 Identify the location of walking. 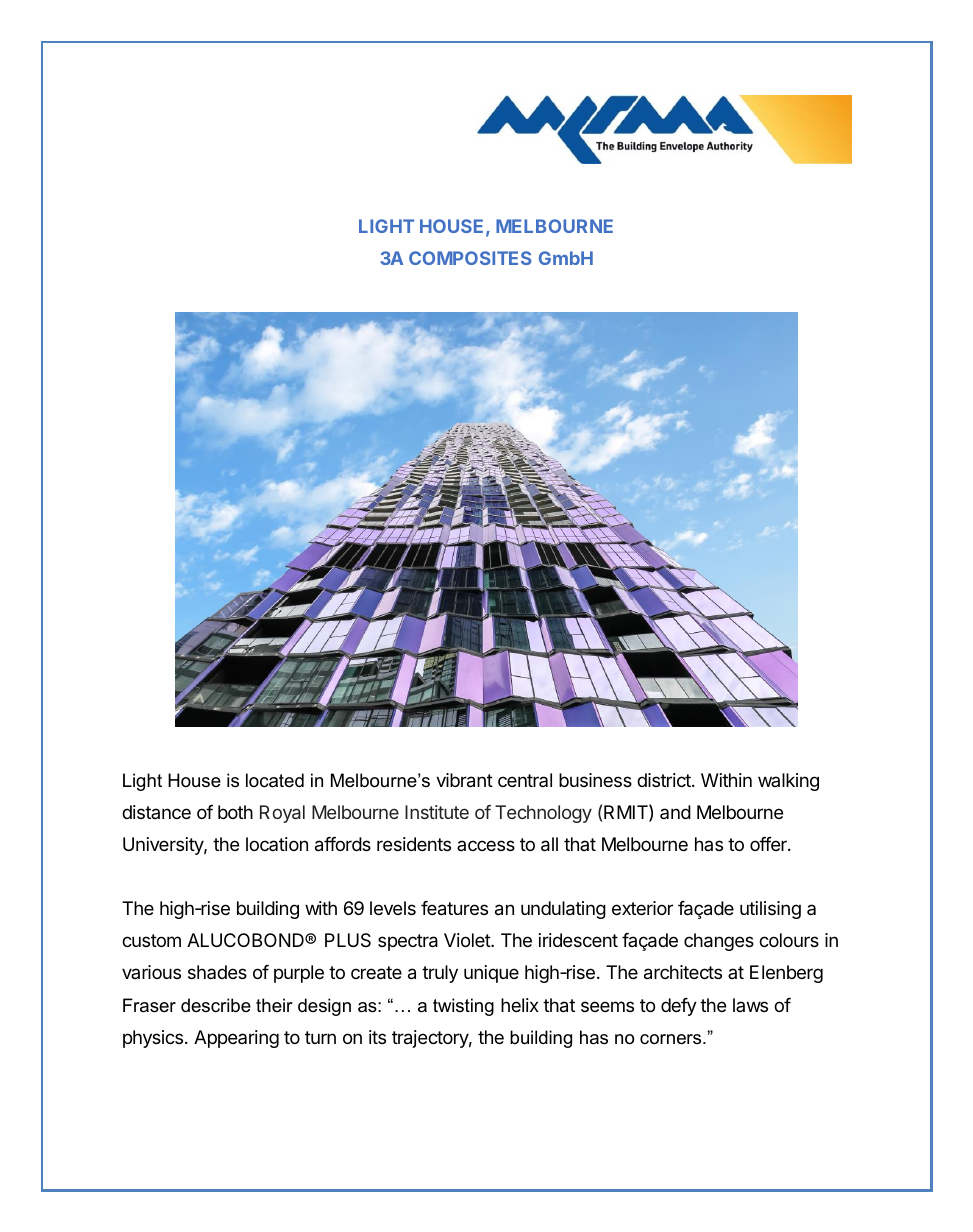
(788, 782).
